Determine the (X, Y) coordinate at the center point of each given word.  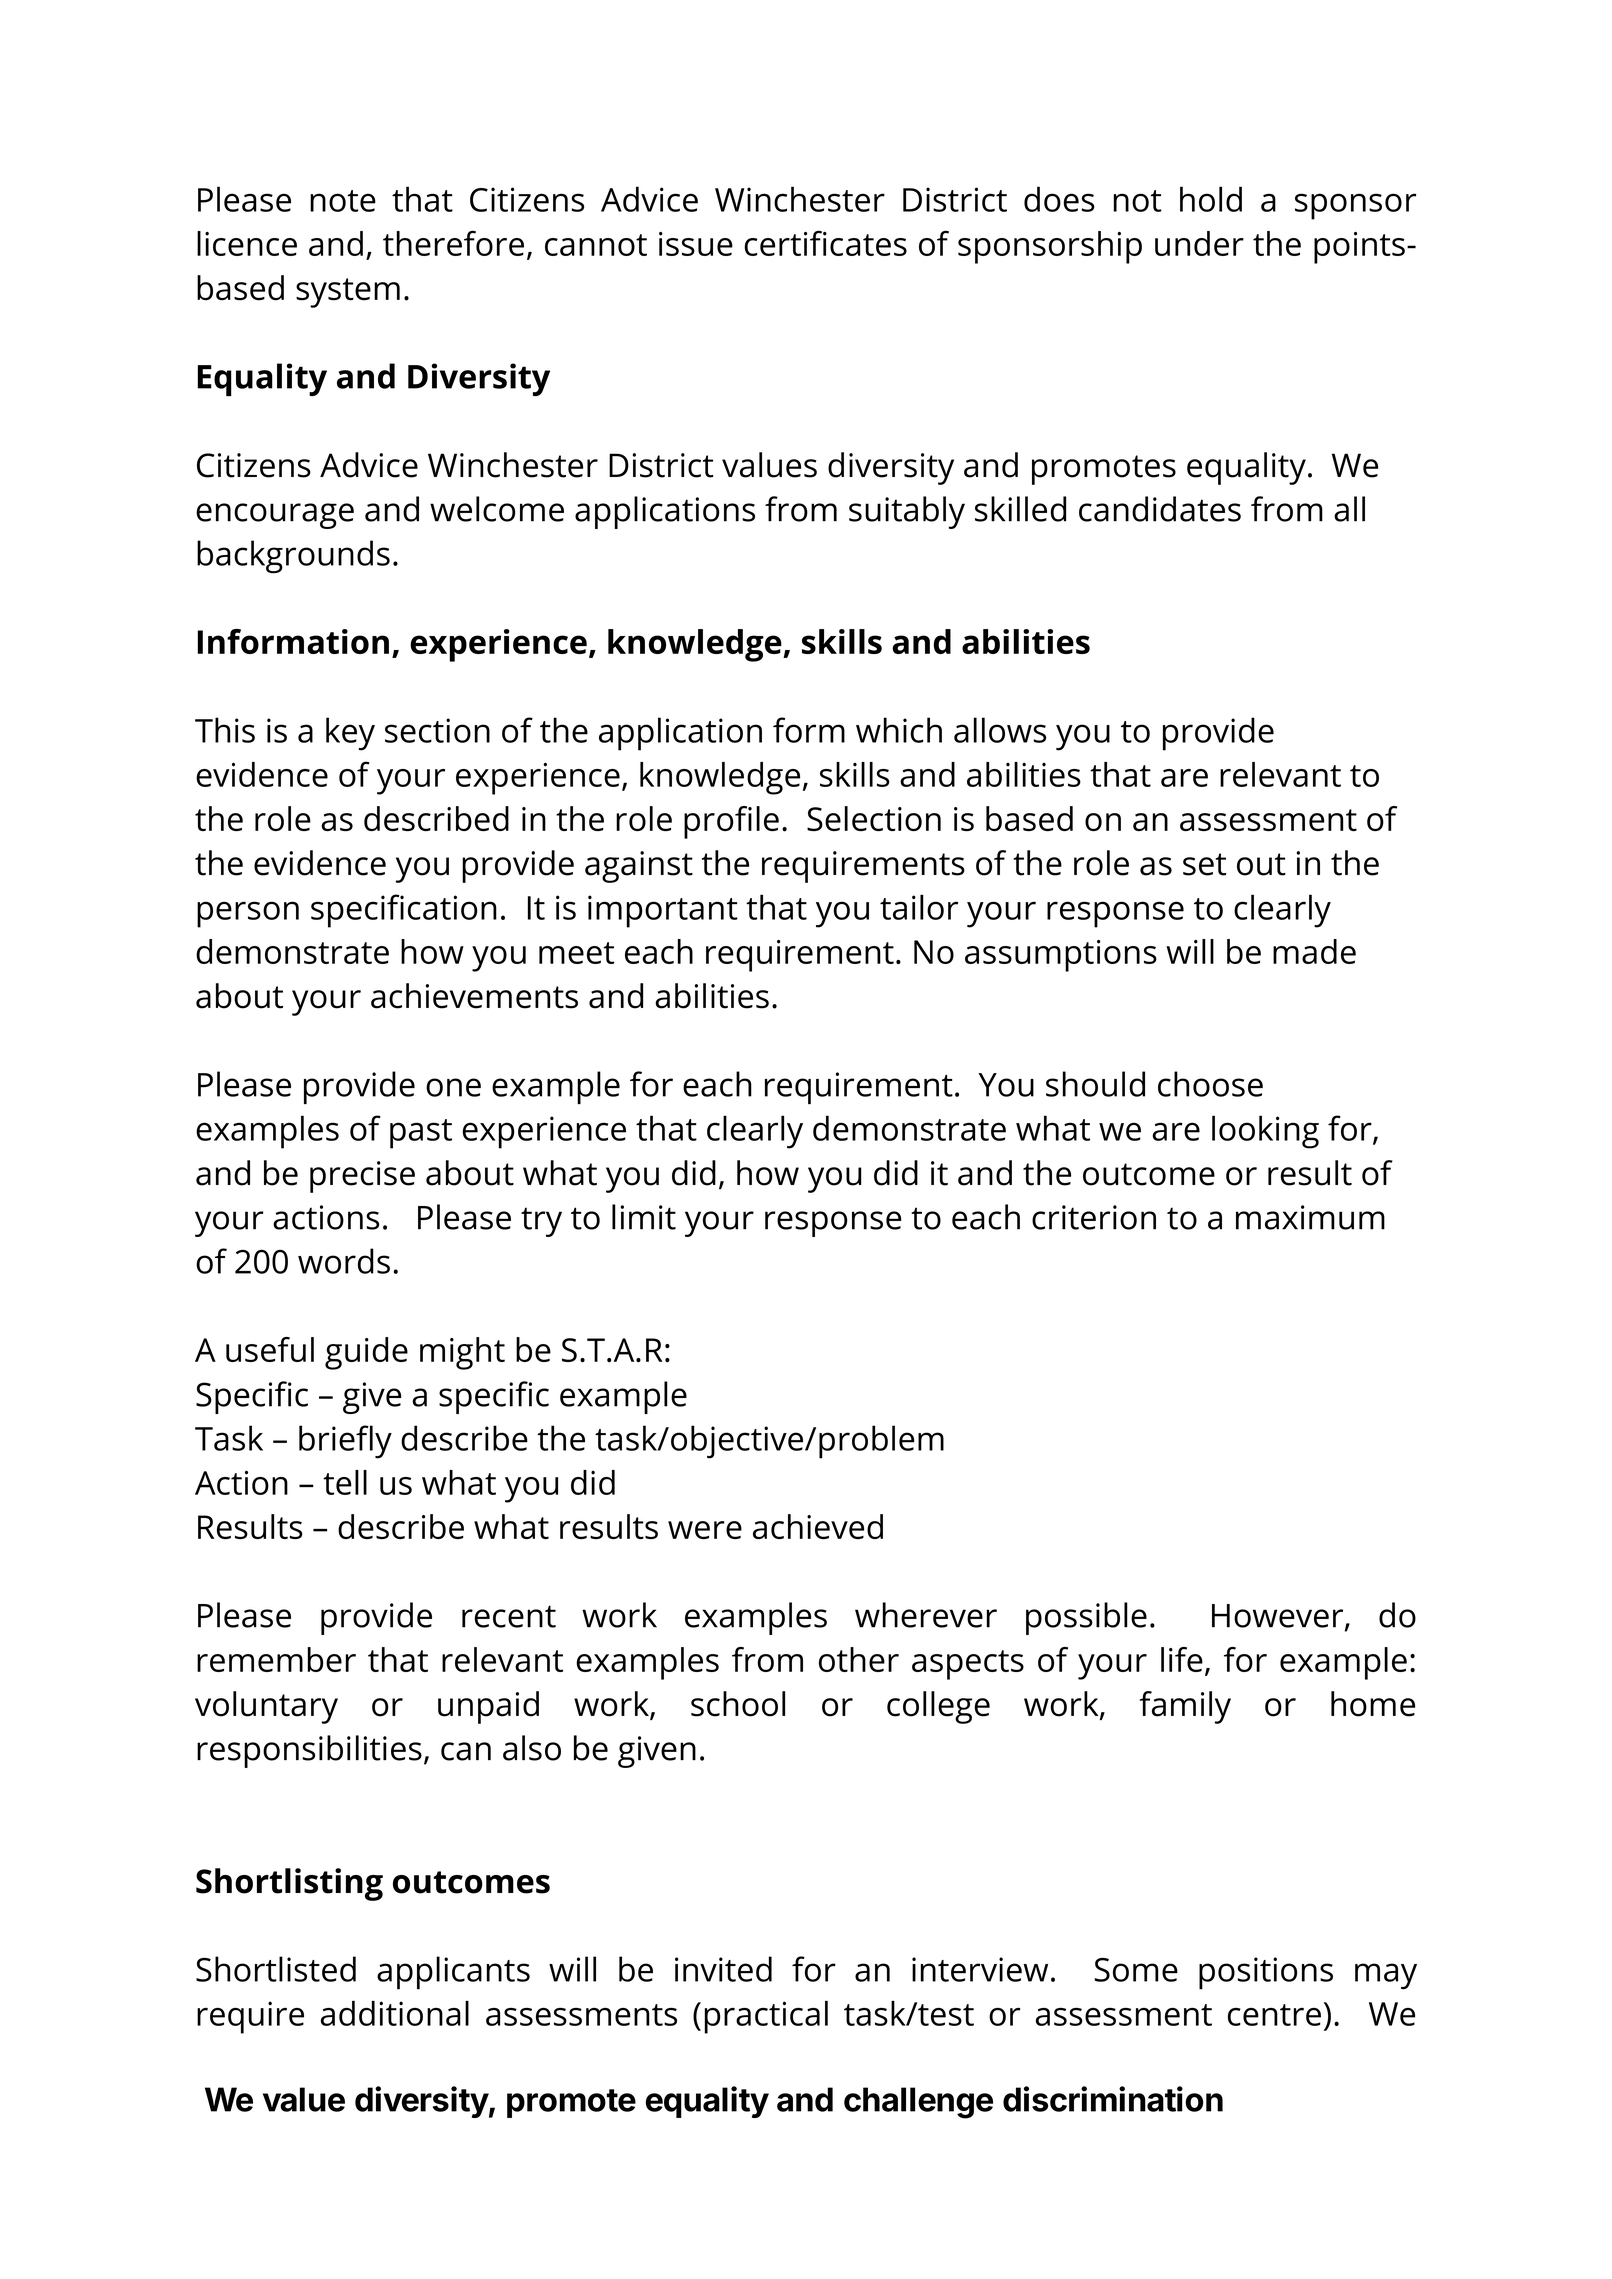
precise (362, 1177)
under (1199, 243)
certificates (825, 243)
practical (766, 2017)
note (343, 201)
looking (1265, 1132)
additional (395, 2013)
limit (644, 1217)
